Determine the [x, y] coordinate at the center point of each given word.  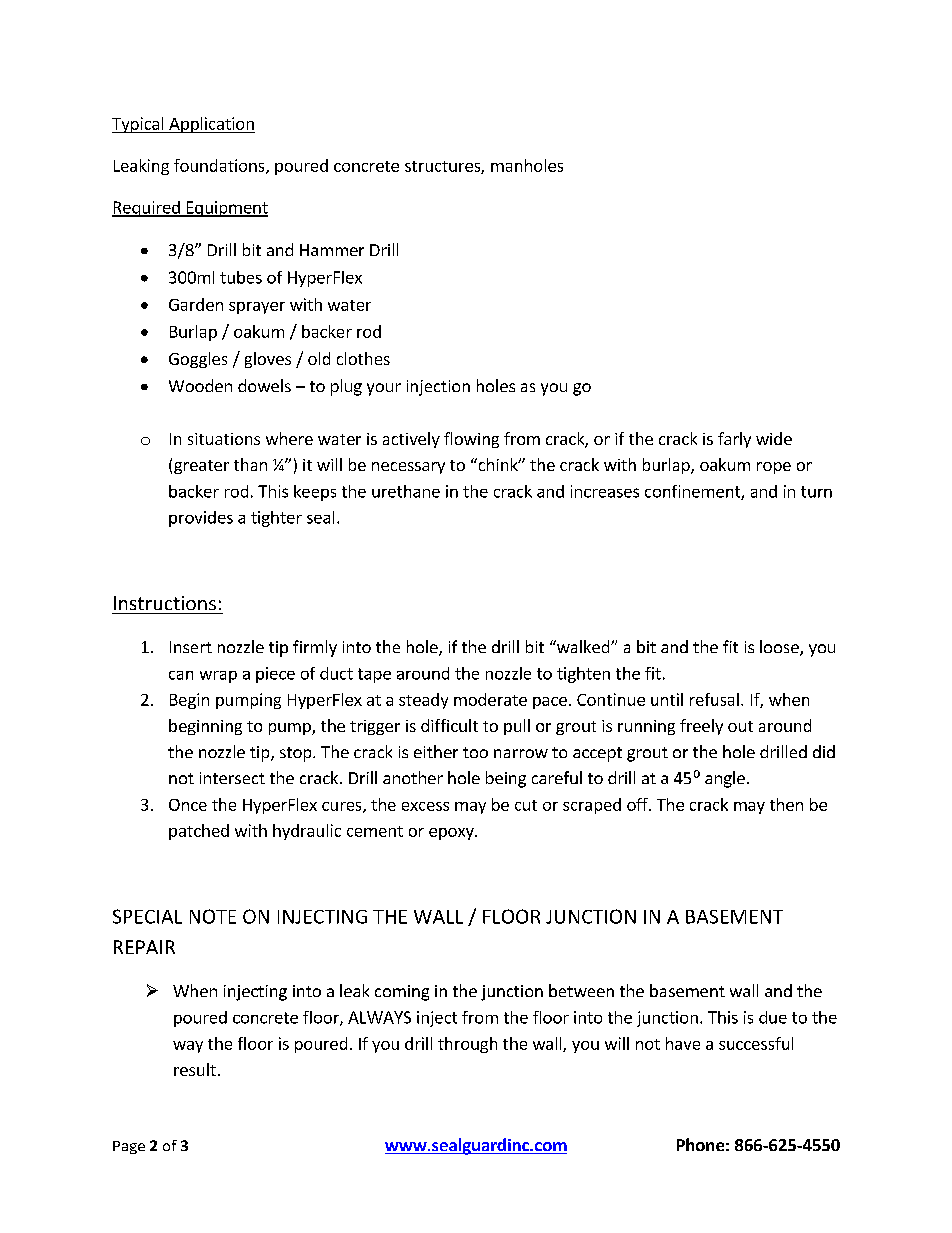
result [195, 1069]
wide [774, 438]
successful [756, 1043]
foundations [220, 166]
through [467, 1045]
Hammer [332, 250]
